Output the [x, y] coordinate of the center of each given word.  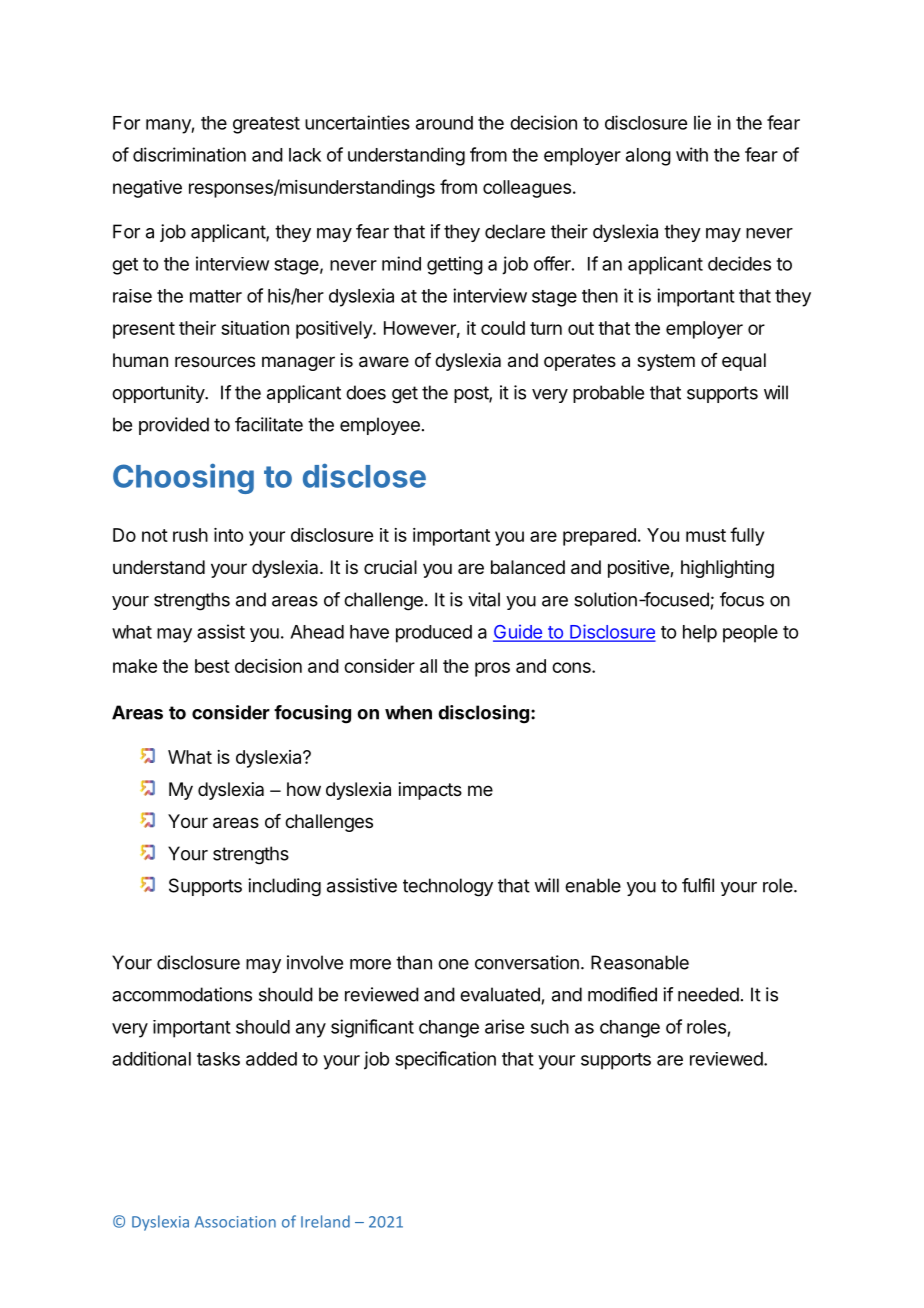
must [706, 535]
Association [235, 1222]
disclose [364, 475]
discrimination [189, 154]
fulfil [698, 885]
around [444, 123]
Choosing [183, 478]
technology [448, 887]
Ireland [325, 1221]
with [692, 154]
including [284, 887]
